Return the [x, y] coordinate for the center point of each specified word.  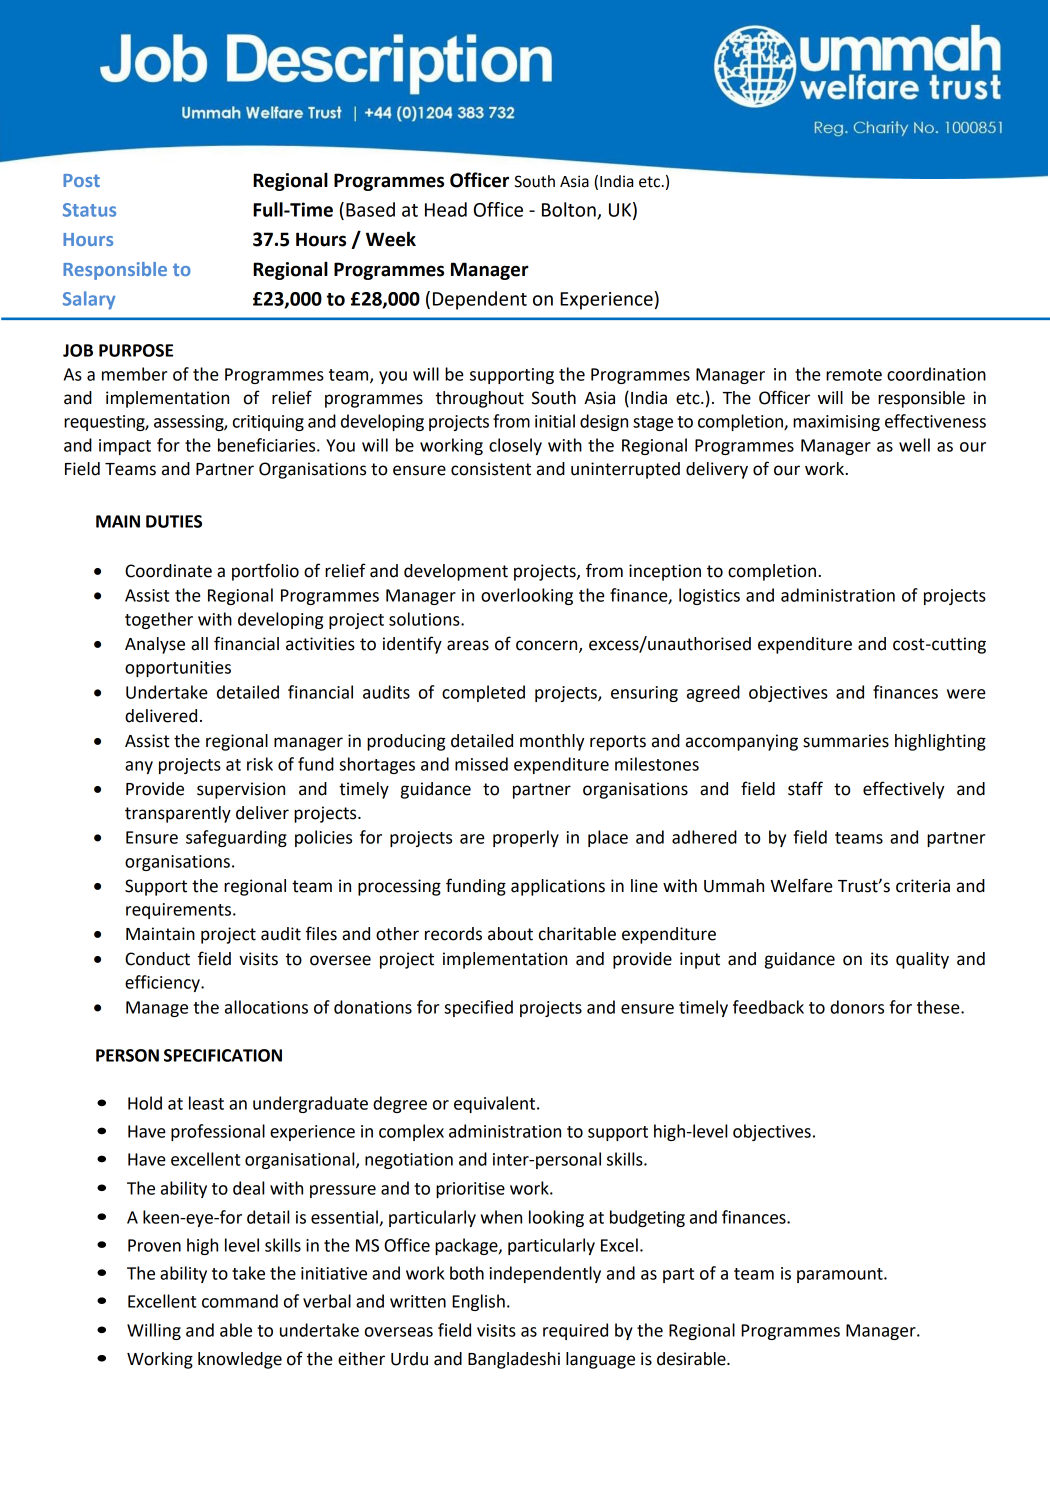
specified [478, 1008]
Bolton [570, 210]
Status [89, 210]
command [240, 1301]
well [914, 445]
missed [481, 764]
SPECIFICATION [223, 1055]
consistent [491, 469]
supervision [241, 790]
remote [854, 375]
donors [857, 1007]
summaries [846, 741]
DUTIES [174, 521]
